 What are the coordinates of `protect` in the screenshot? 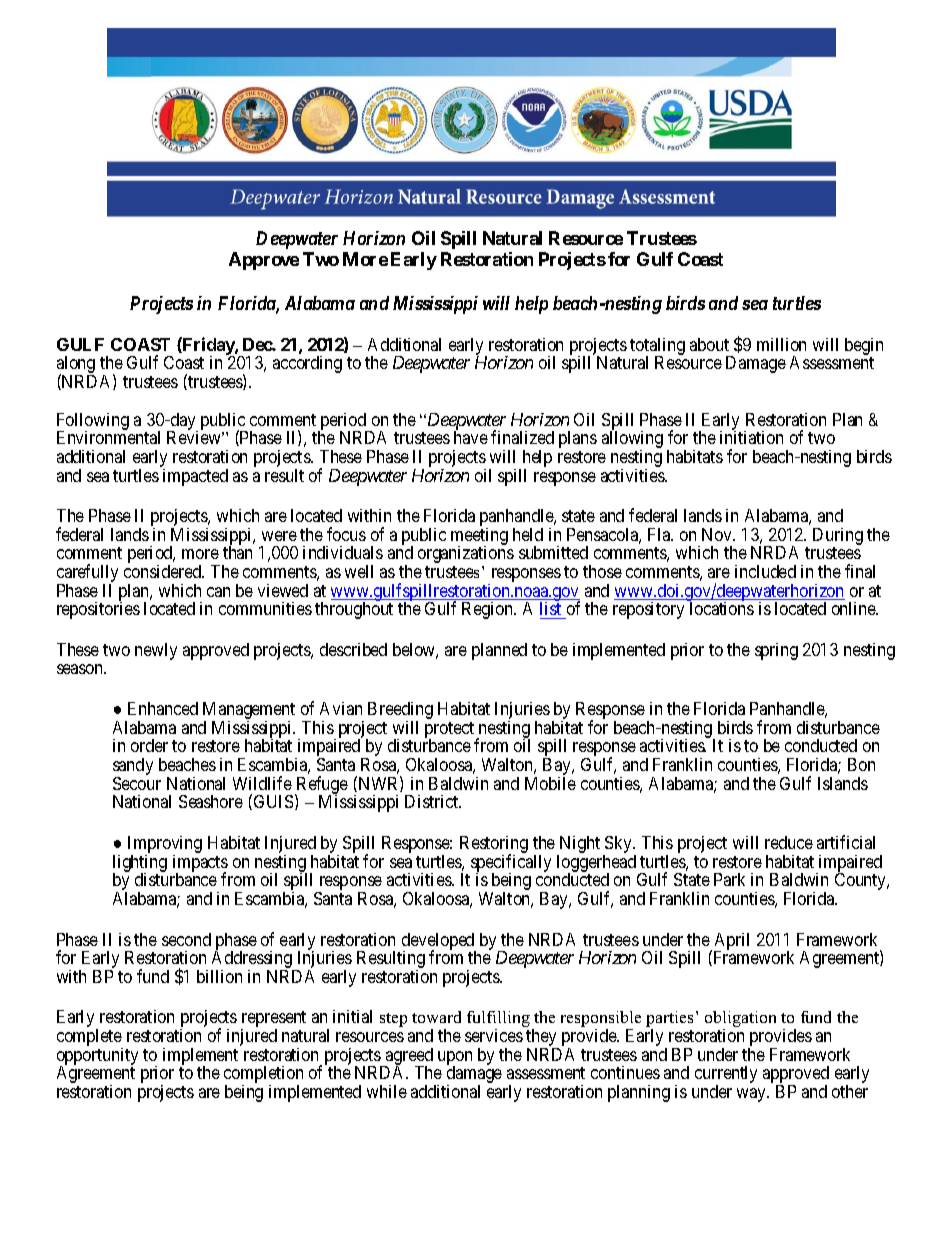 It's located at (451, 731).
